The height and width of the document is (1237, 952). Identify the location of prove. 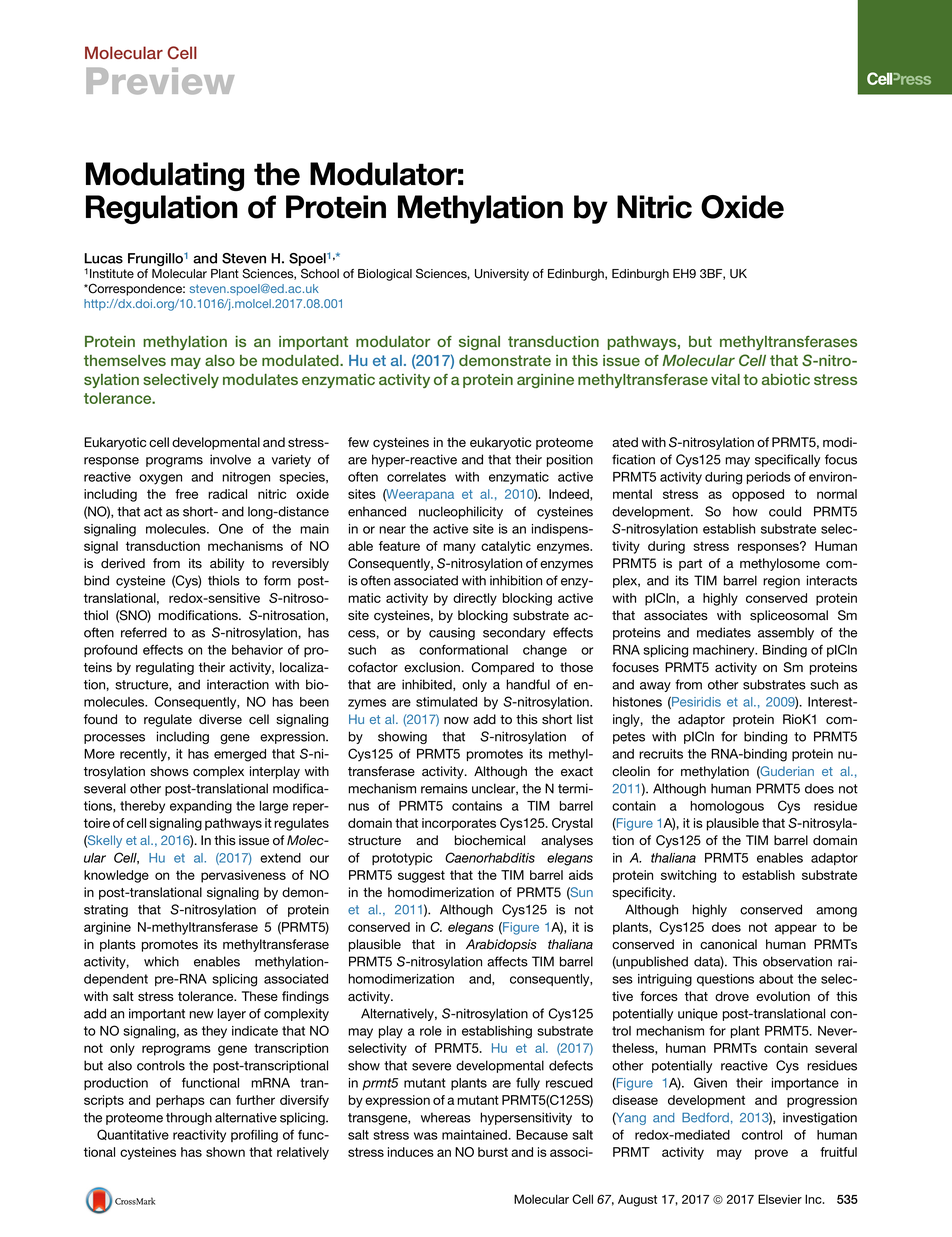
(771, 1154).
